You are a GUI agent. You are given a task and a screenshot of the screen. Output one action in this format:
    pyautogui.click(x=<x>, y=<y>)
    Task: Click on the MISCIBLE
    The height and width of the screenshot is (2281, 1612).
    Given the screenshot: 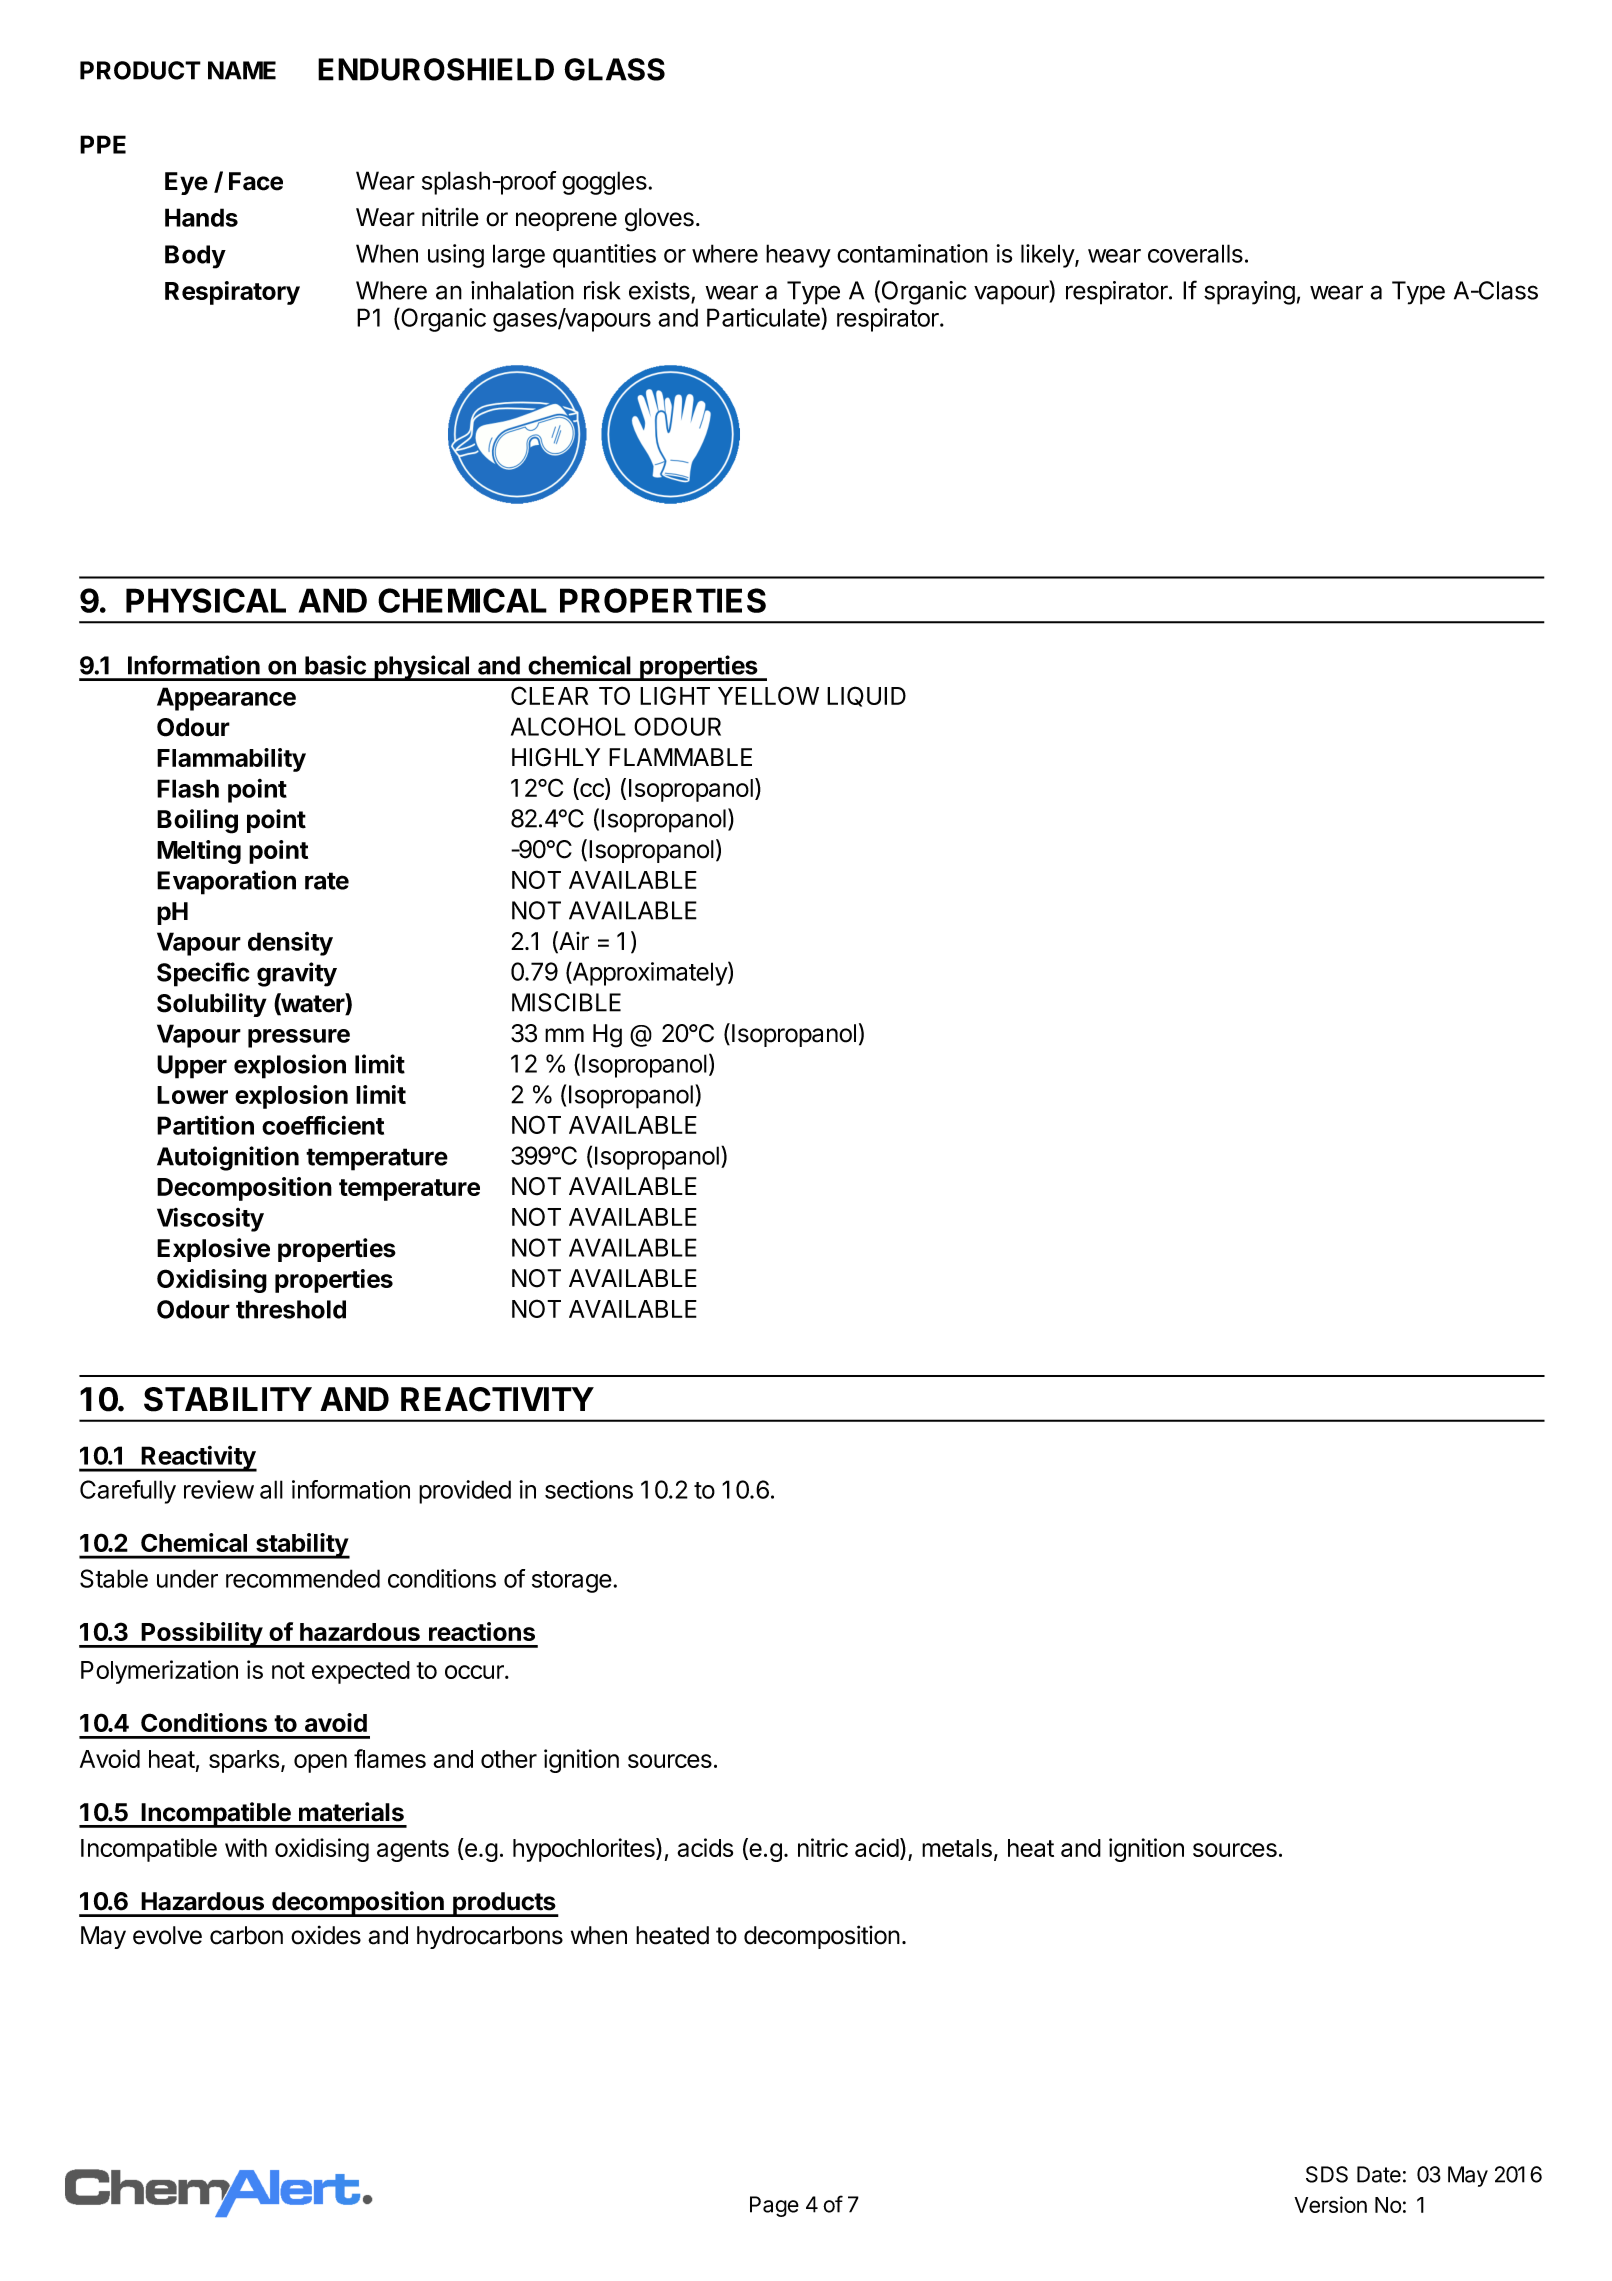 What is the action you would take?
    pyautogui.click(x=566, y=1002)
